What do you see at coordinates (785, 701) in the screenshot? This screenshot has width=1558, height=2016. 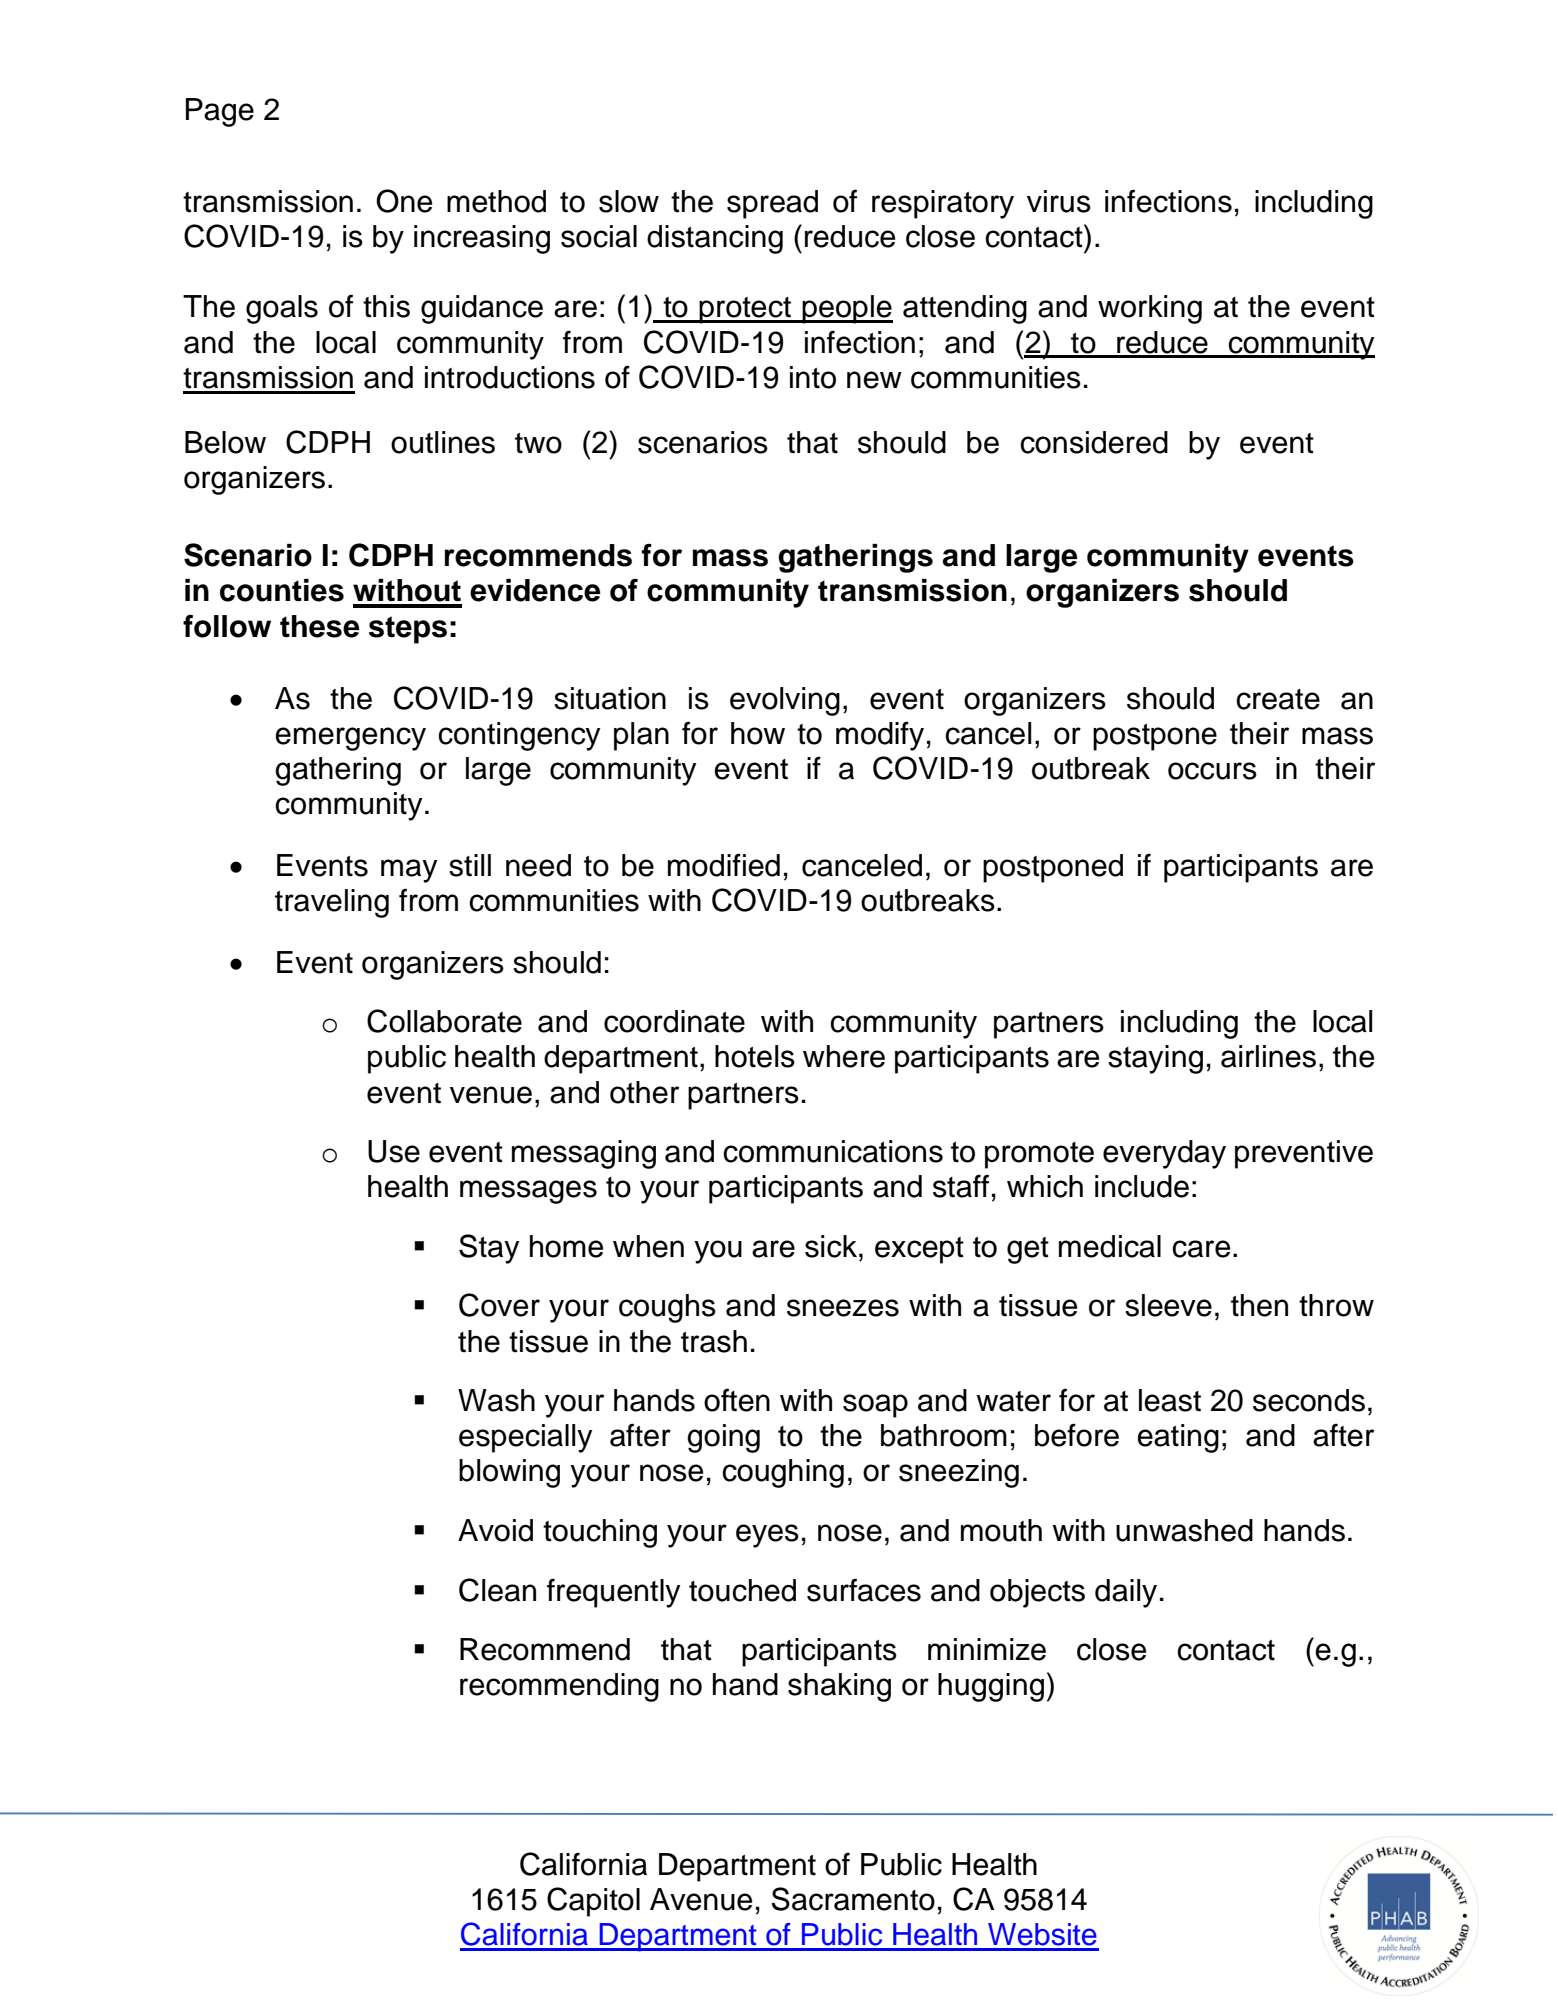 I see `evolving` at bounding box center [785, 701].
